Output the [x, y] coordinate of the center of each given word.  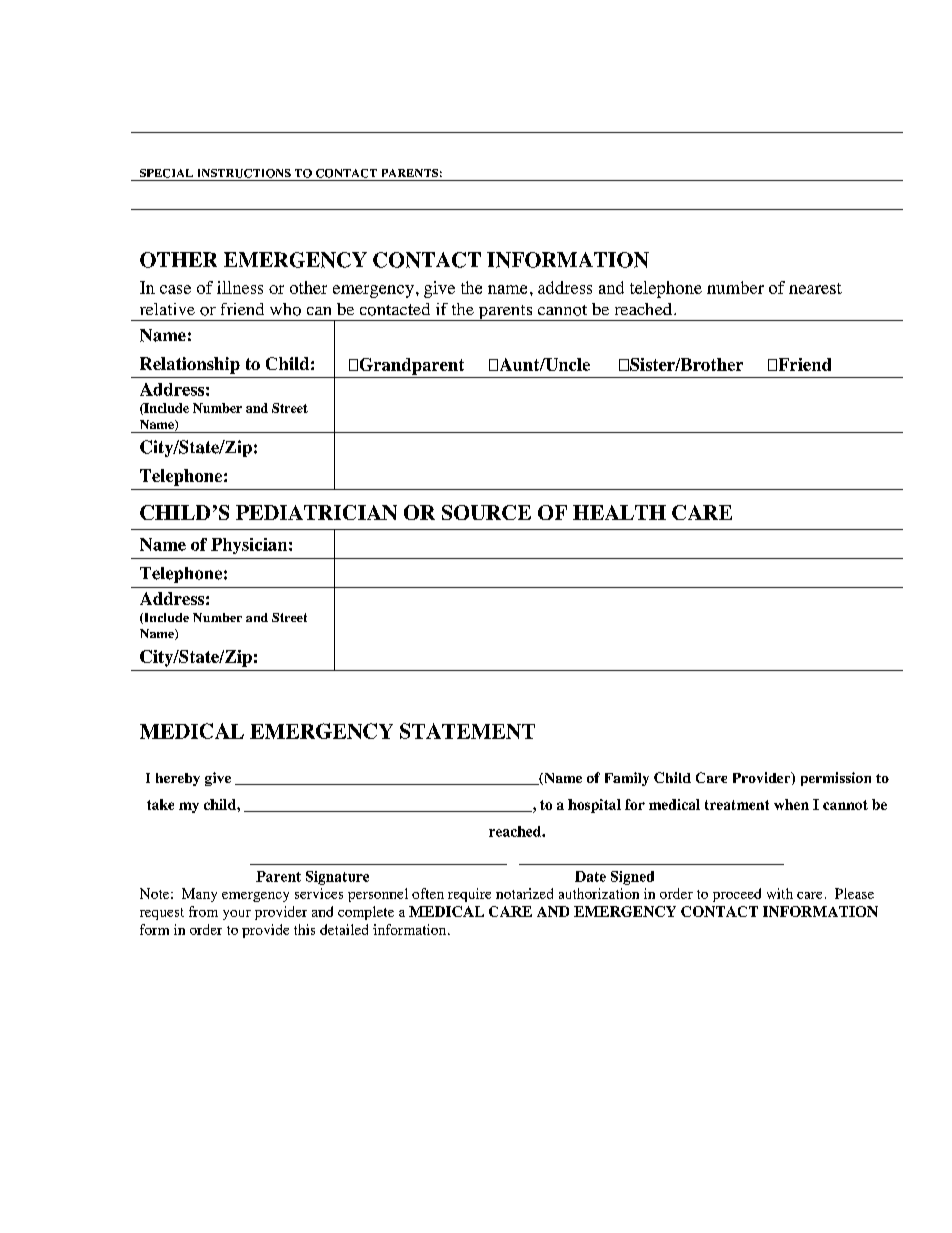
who [285, 309]
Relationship [190, 365]
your [237, 915]
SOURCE [486, 512]
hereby [178, 779]
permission [836, 779]
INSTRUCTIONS [244, 173]
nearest [815, 288]
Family [627, 779]
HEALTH [619, 512]
